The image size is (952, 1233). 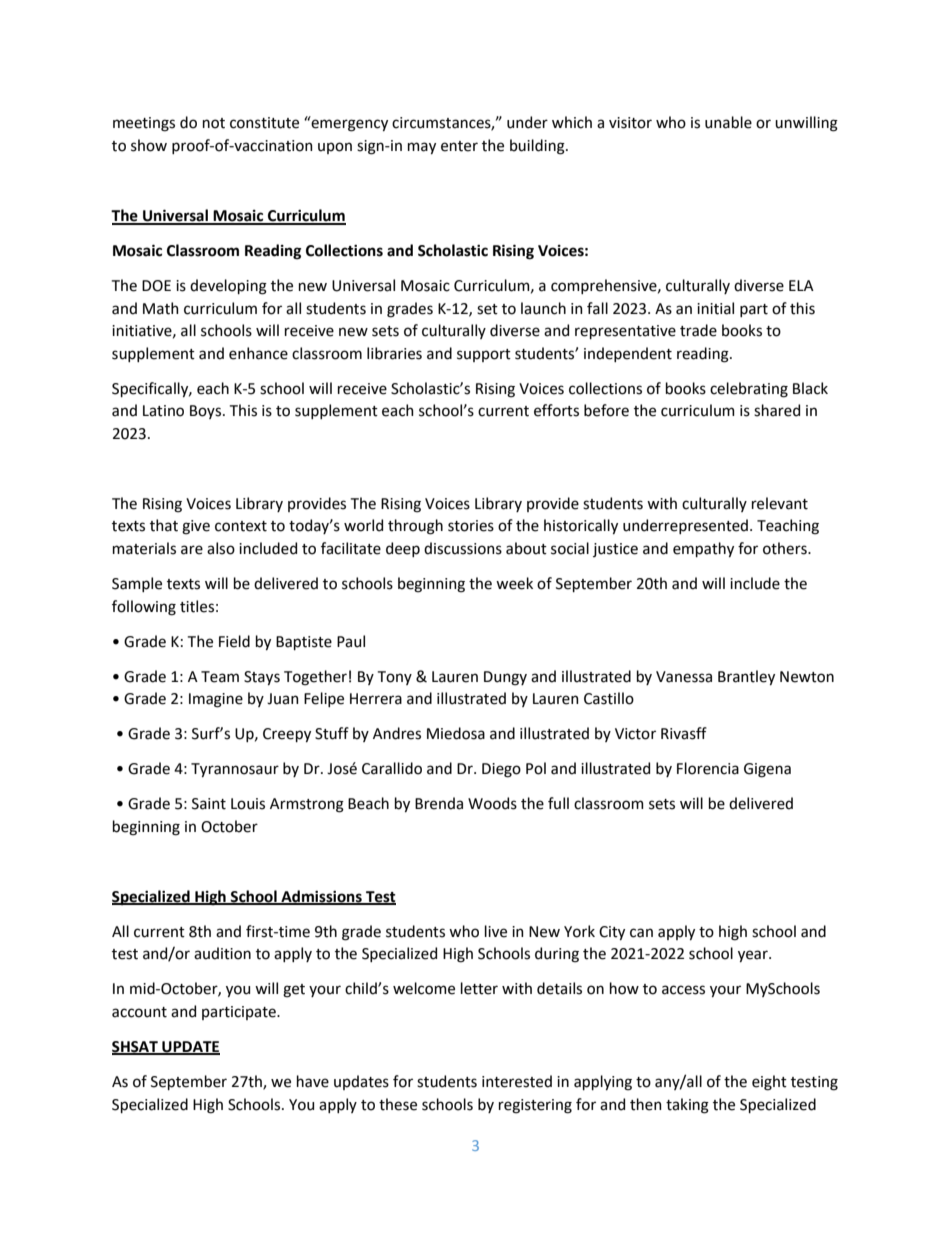 What do you see at coordinates (313, 1081) in the image?
I see `have` at bounding box center [313, 1081].
